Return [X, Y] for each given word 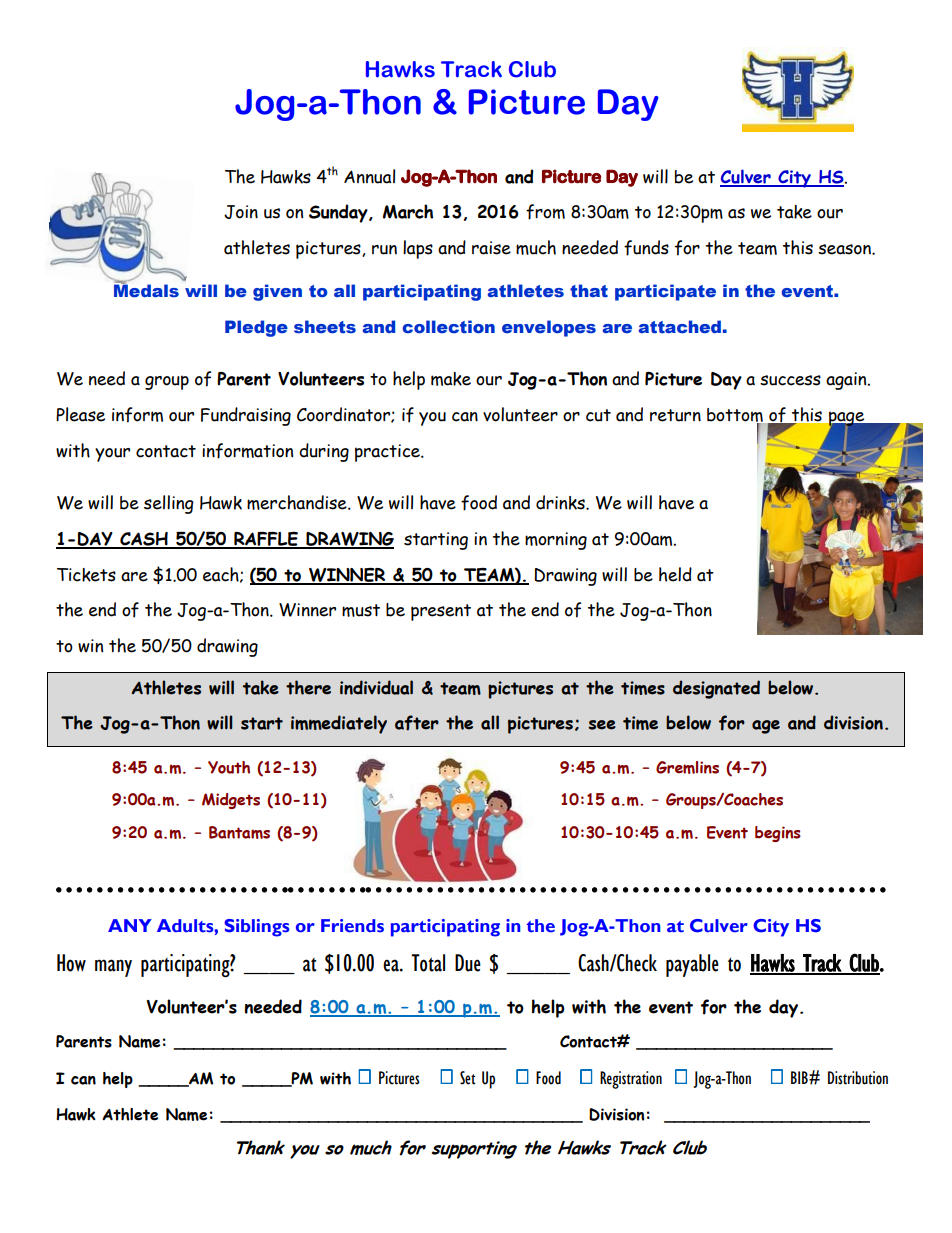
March [408, 211]
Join [241, 212]
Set [467, 1078]
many [113, 968]
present [441, 612]
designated [716, 689]
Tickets [86, 575]
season [845, 249]
